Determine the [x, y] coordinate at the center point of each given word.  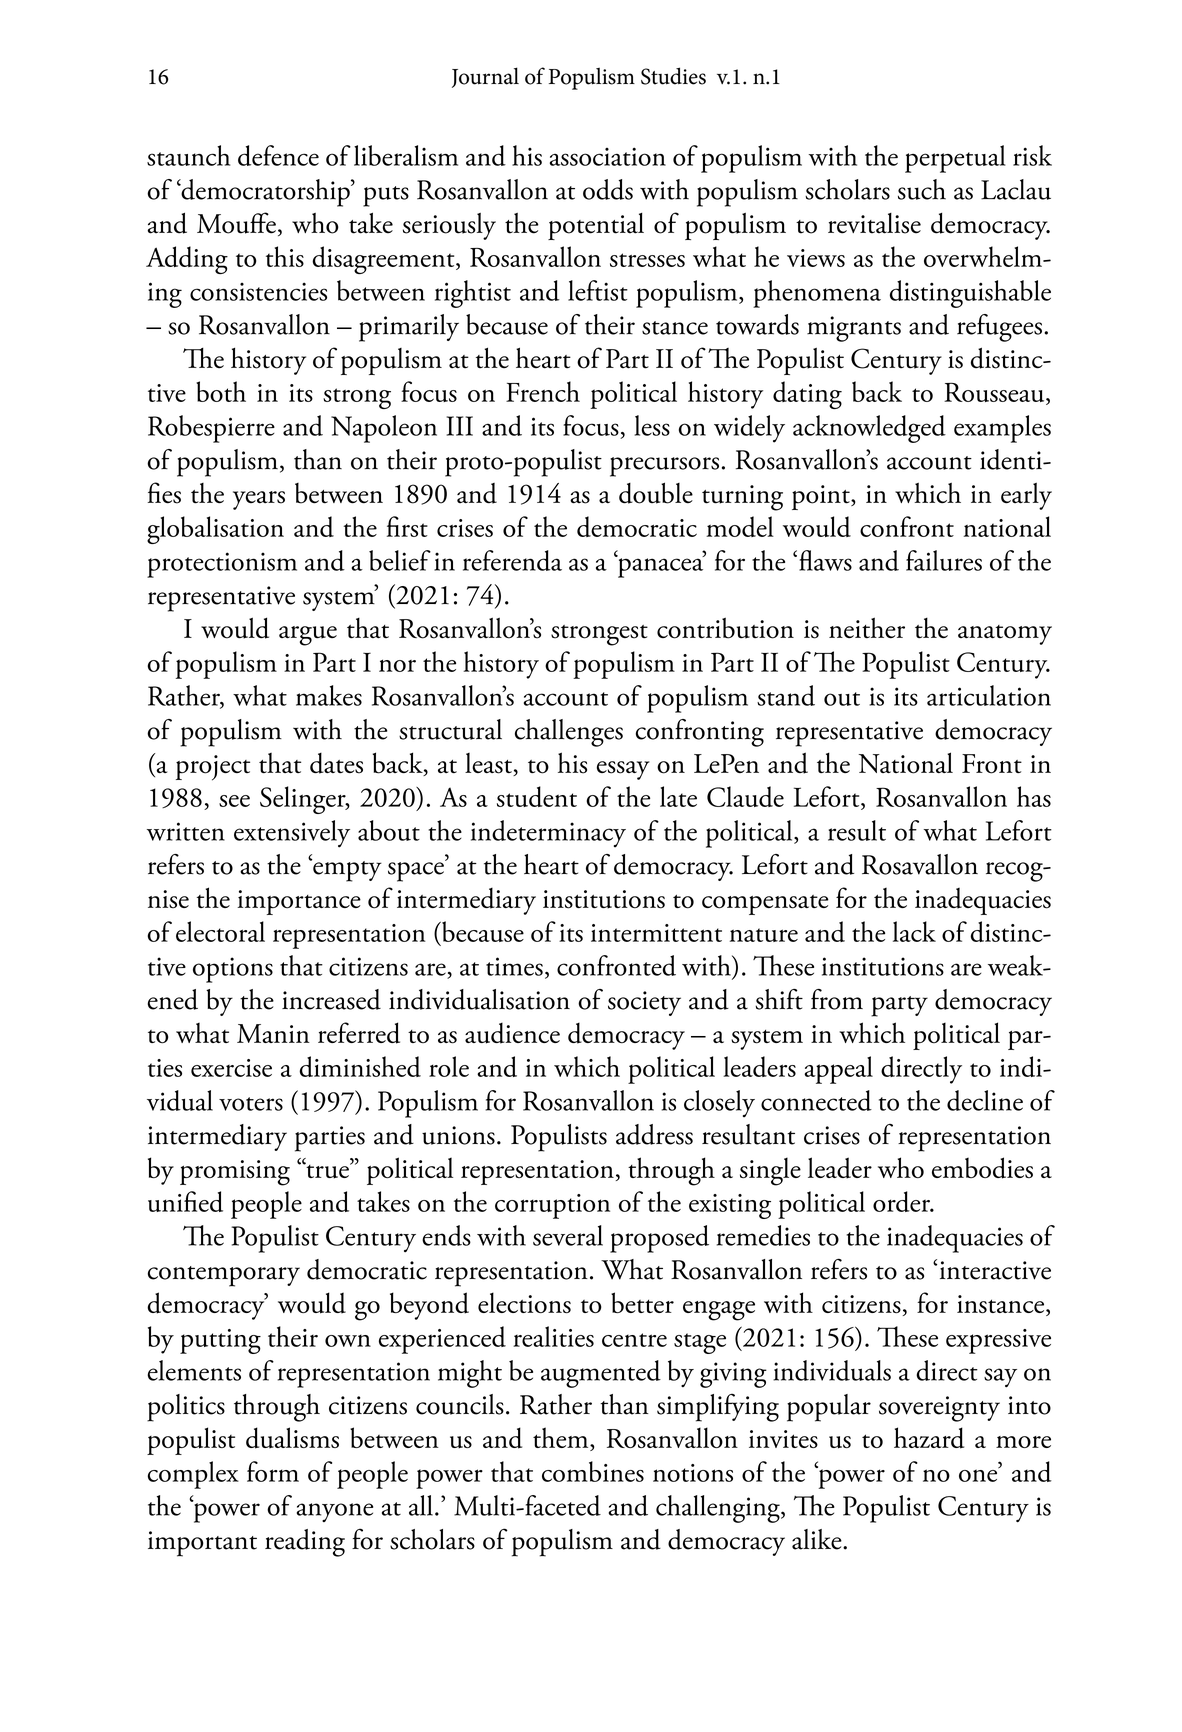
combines [593, 1471]
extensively [292, 834]
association [608, 156]
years [259, 500]
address [654, 1134]
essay [623, 770]
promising [235, 1173]
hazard [929, 1438]
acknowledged [869, 429]
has [1034, 796]
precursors [664, 467]
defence [278, 155]
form [273, 1471]
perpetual [955, 159]
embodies [982, 1168]
